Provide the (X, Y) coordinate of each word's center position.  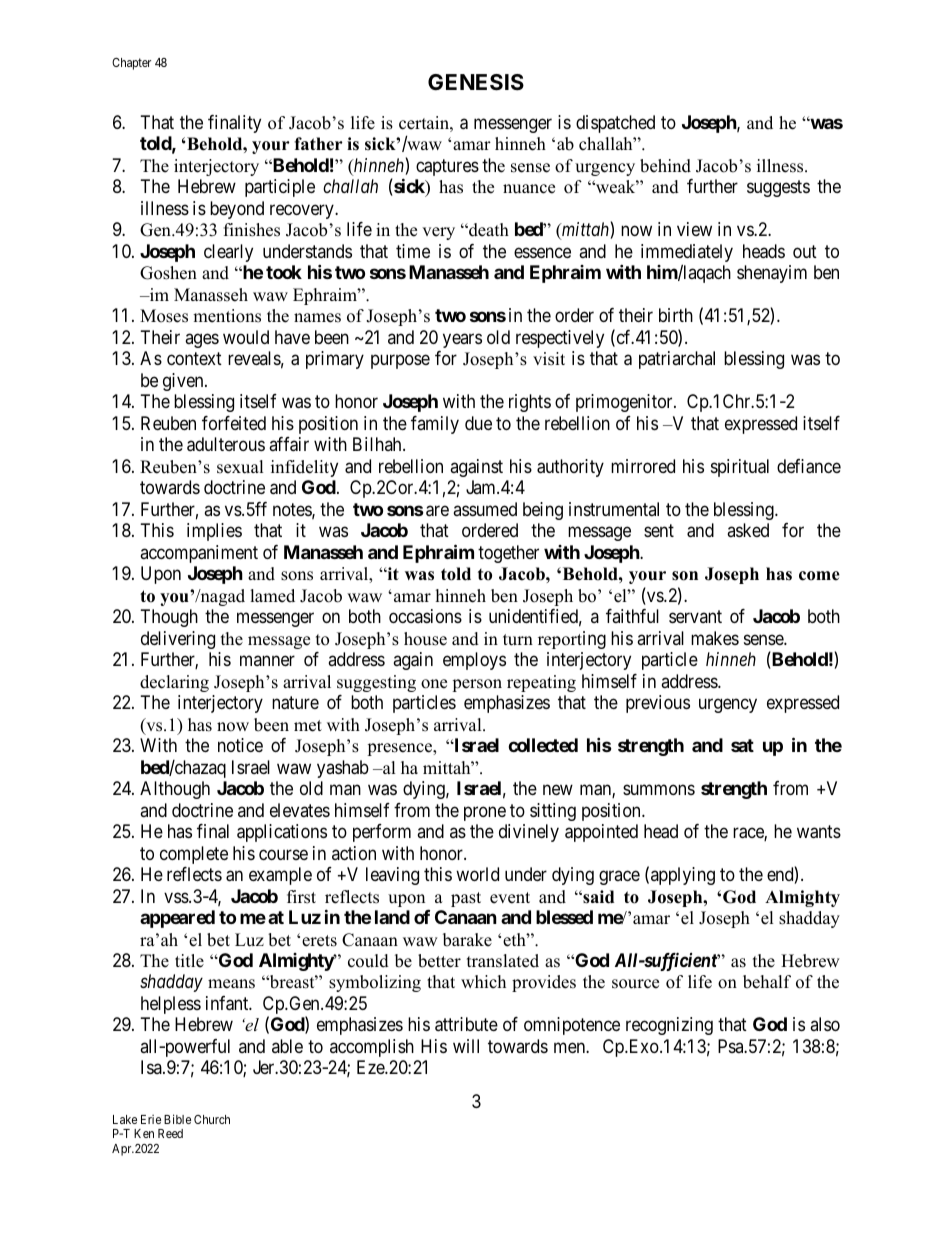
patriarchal (677, 360)
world (477, 874)
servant (695, 616)
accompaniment (199, 554)
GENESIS (476, 82)
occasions (425, 616)
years (462, 340)
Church (212, 1119)
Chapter (131, 64)
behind (665, 166)
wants (819, 832)
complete (194, 855)
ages (202, 340)
